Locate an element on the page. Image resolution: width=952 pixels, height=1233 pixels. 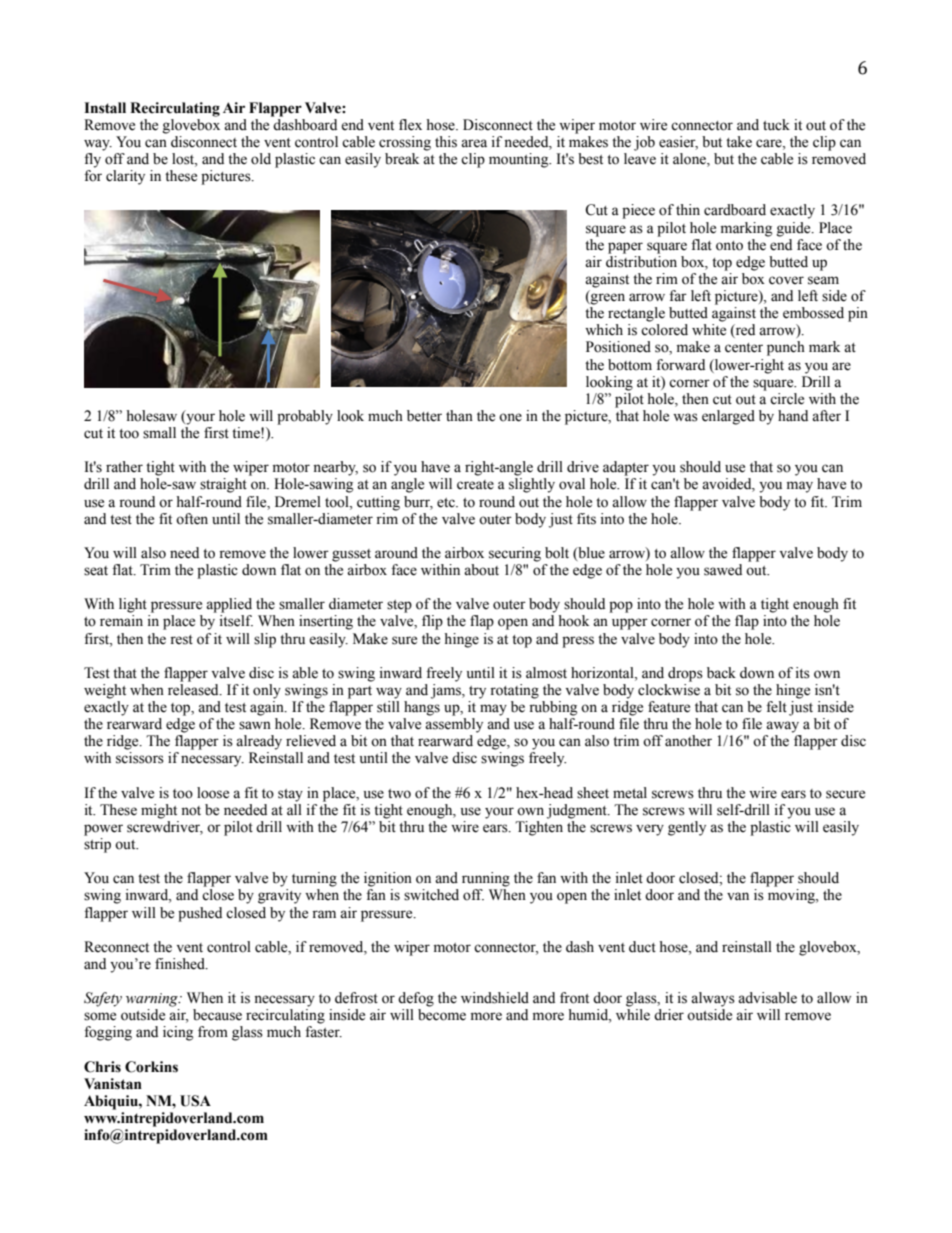
rest is located at coordinates (181, 640).
